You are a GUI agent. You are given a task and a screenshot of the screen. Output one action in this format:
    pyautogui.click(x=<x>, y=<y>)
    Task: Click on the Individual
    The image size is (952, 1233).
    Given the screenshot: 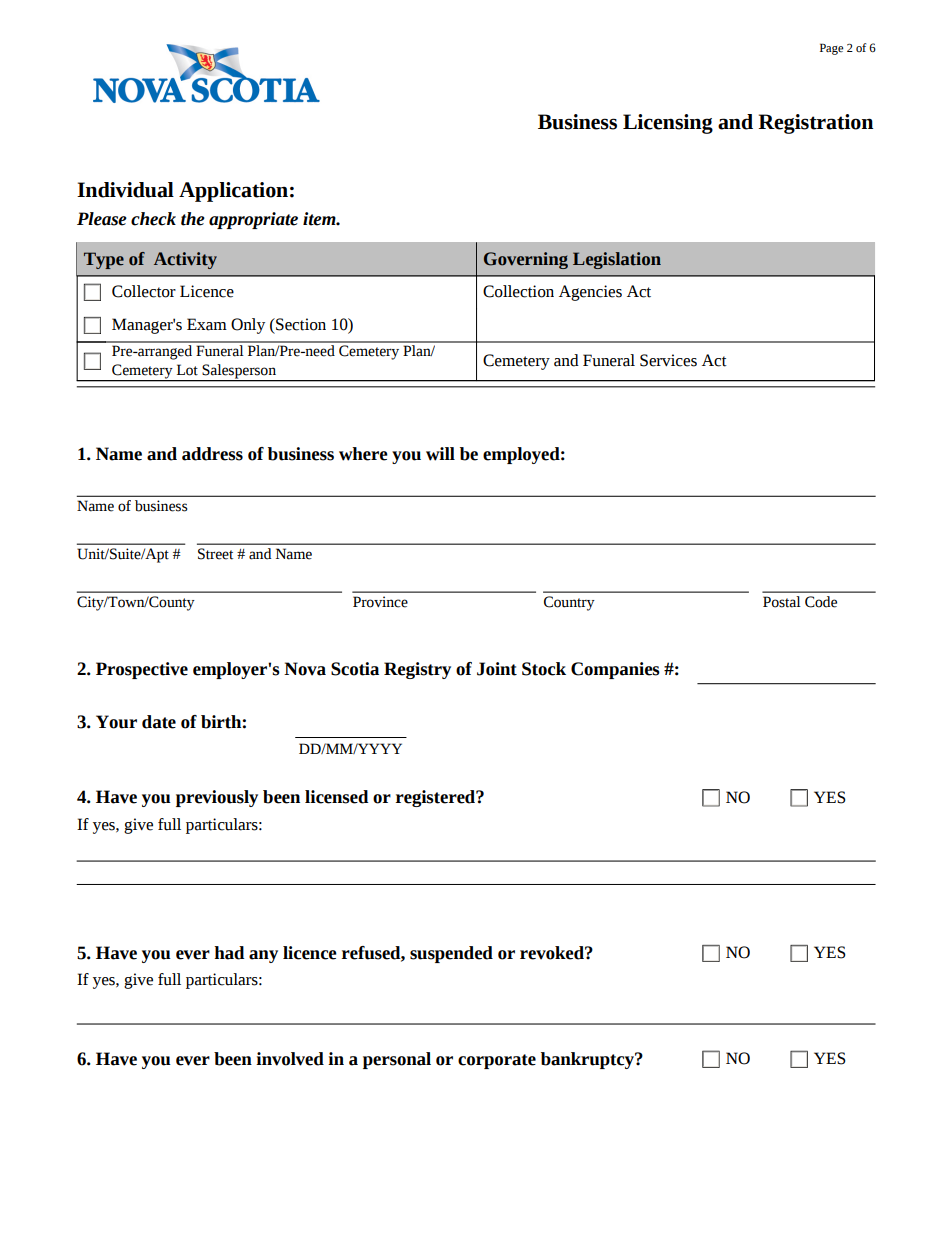 What is the action you would take?
    pyautogui.click(x=125, y=190)
